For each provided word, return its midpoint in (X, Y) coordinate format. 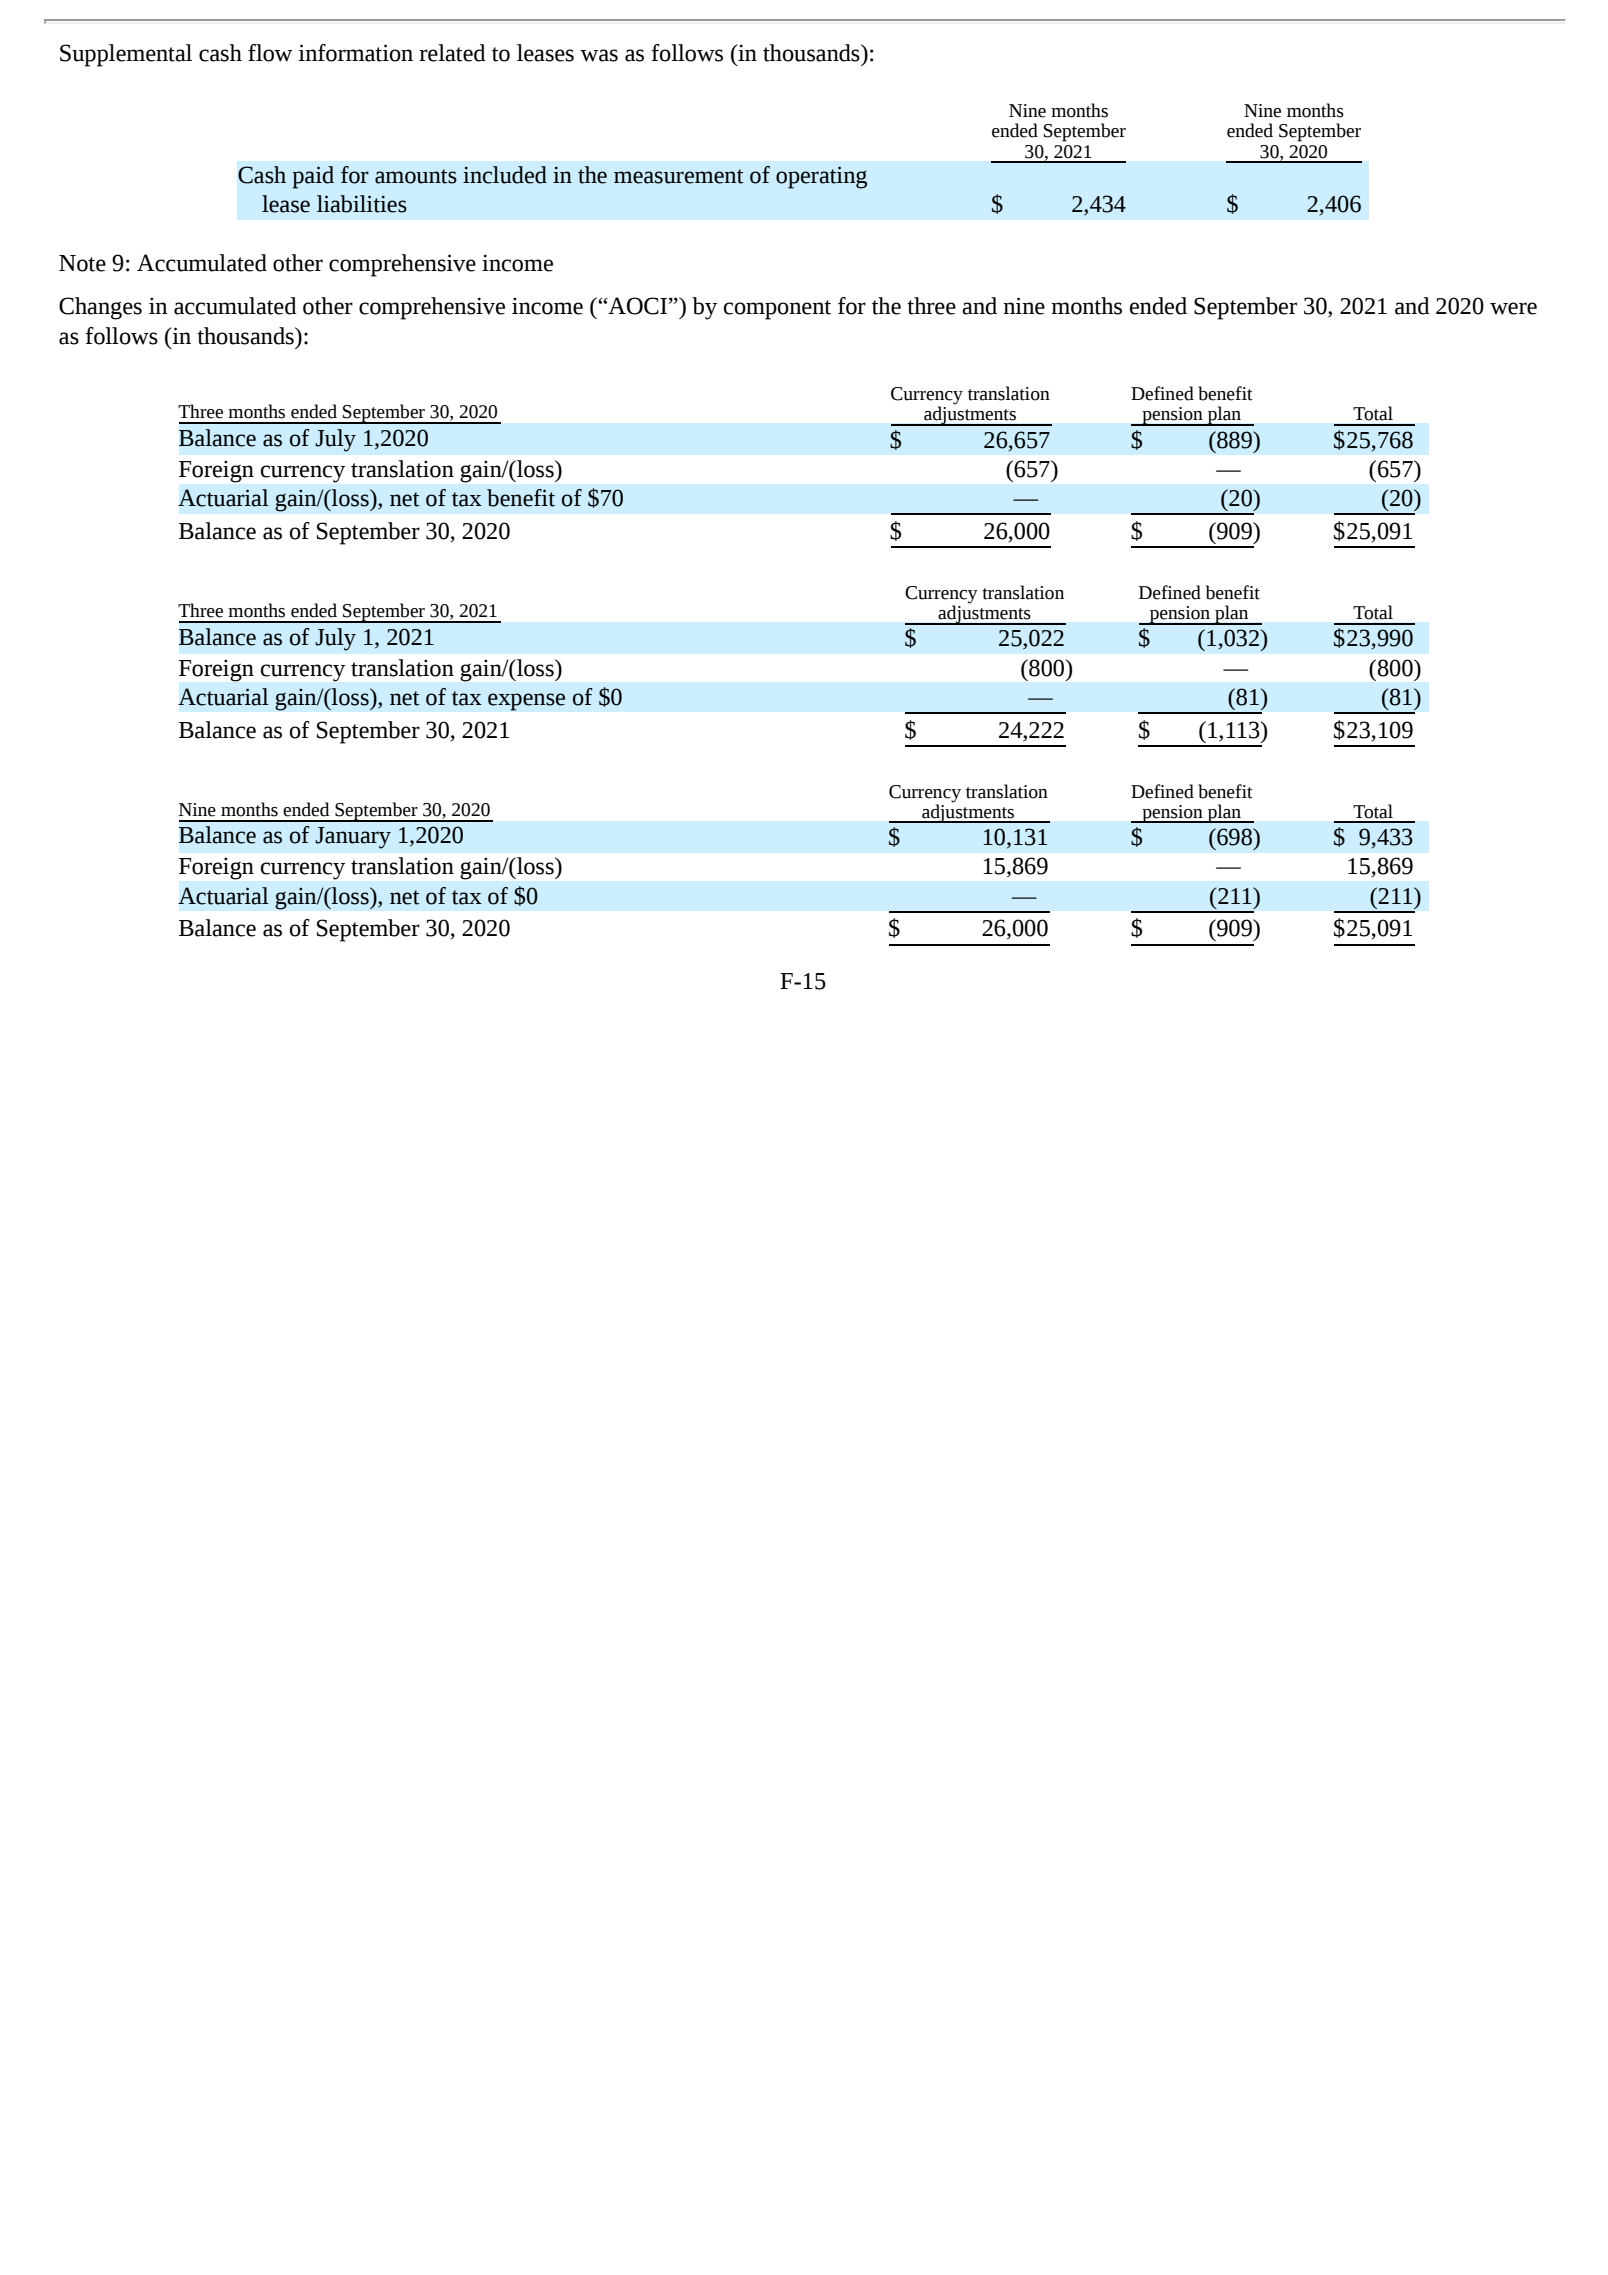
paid (313, 177)
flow (270, 53)
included (505, 175)
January (353, 838)
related (452, 53)
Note (82, 263)
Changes (100, 308)
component (777, 310)
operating (821, 177)
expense (526, 702)
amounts (416, 176)
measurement (679, 176)
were (1513, 308)
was (599, 55)
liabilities (362, 204)
